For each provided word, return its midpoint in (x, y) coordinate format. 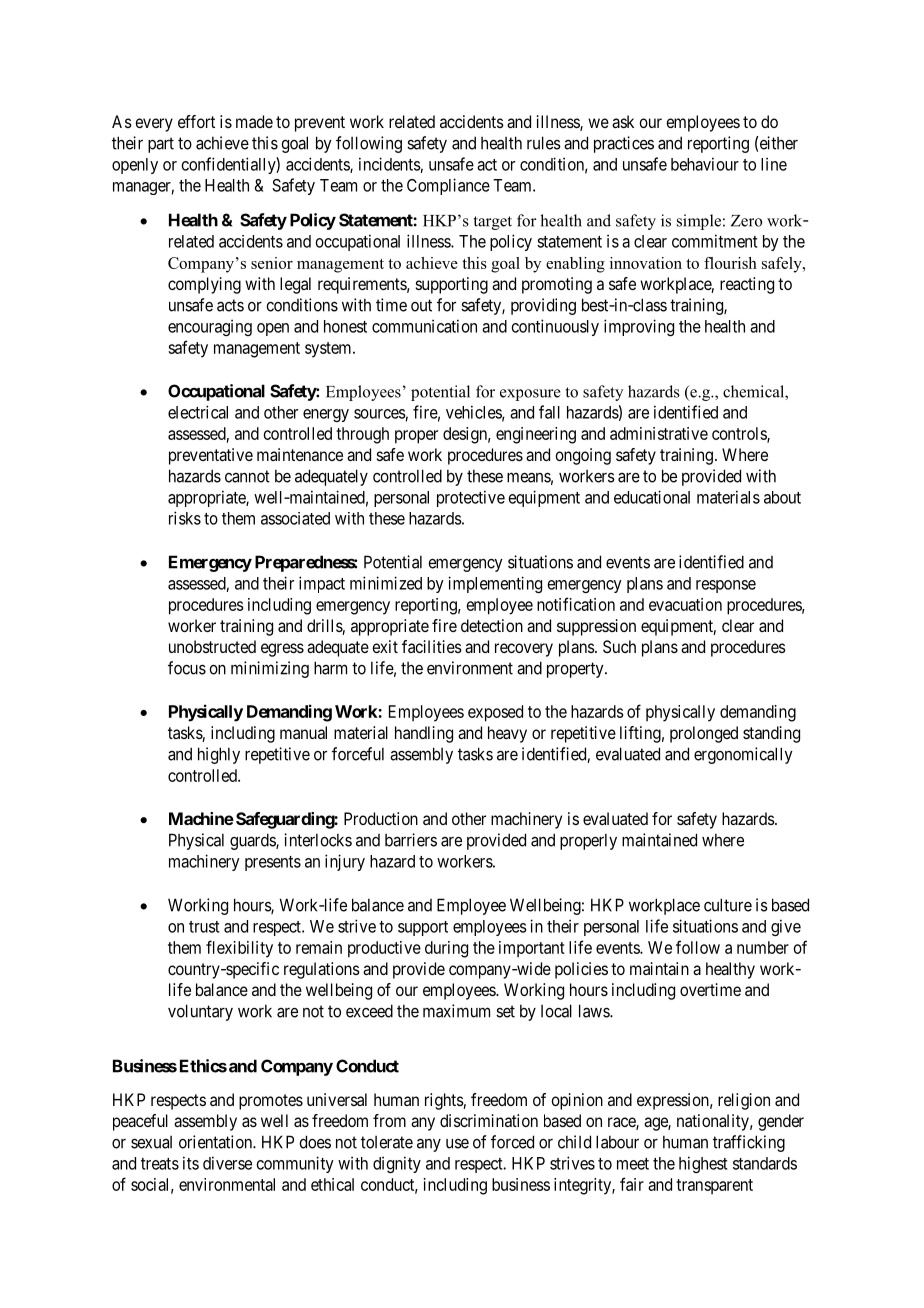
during (446, 949)
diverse (227, 1163)
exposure (530, 395)
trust (204, 927)
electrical (198, 412)
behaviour (705, 164)
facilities (432, 646)
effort (196, 121)
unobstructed (212, 646)
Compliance (448, 186)
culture (728, 905)
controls (740, 434)
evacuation (685, 604)
